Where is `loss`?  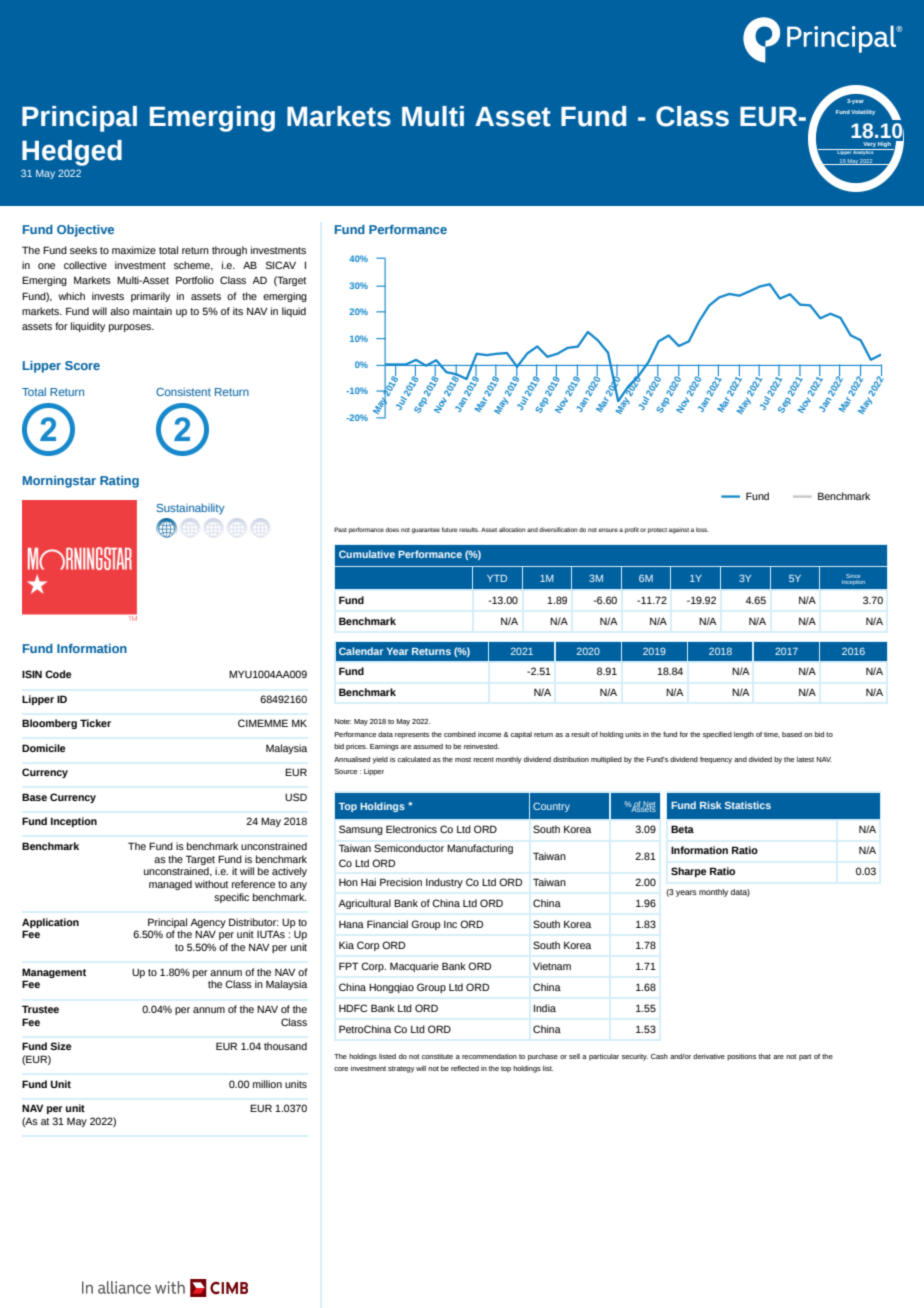 loss is located at coordinates (702, 529).
